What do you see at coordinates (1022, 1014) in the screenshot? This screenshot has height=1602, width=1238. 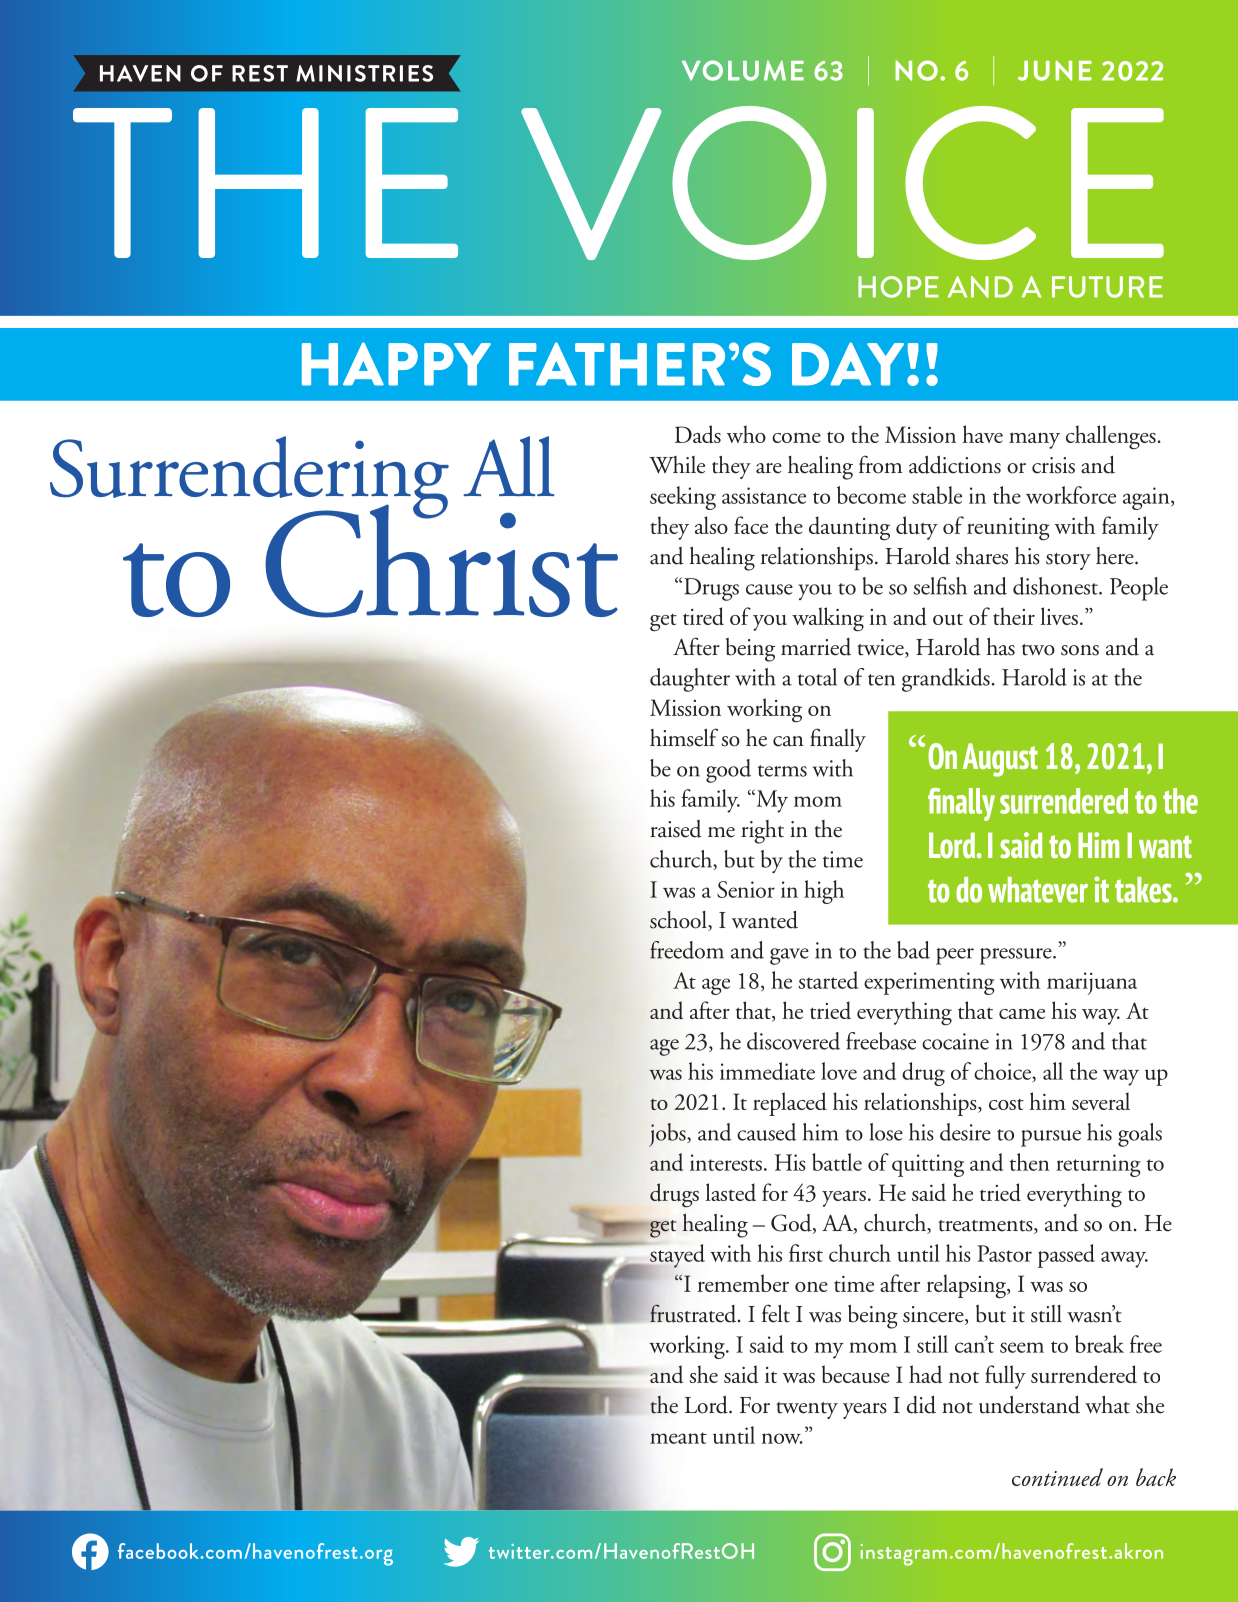 I see `came` at bounding box center [1022, 1014].
